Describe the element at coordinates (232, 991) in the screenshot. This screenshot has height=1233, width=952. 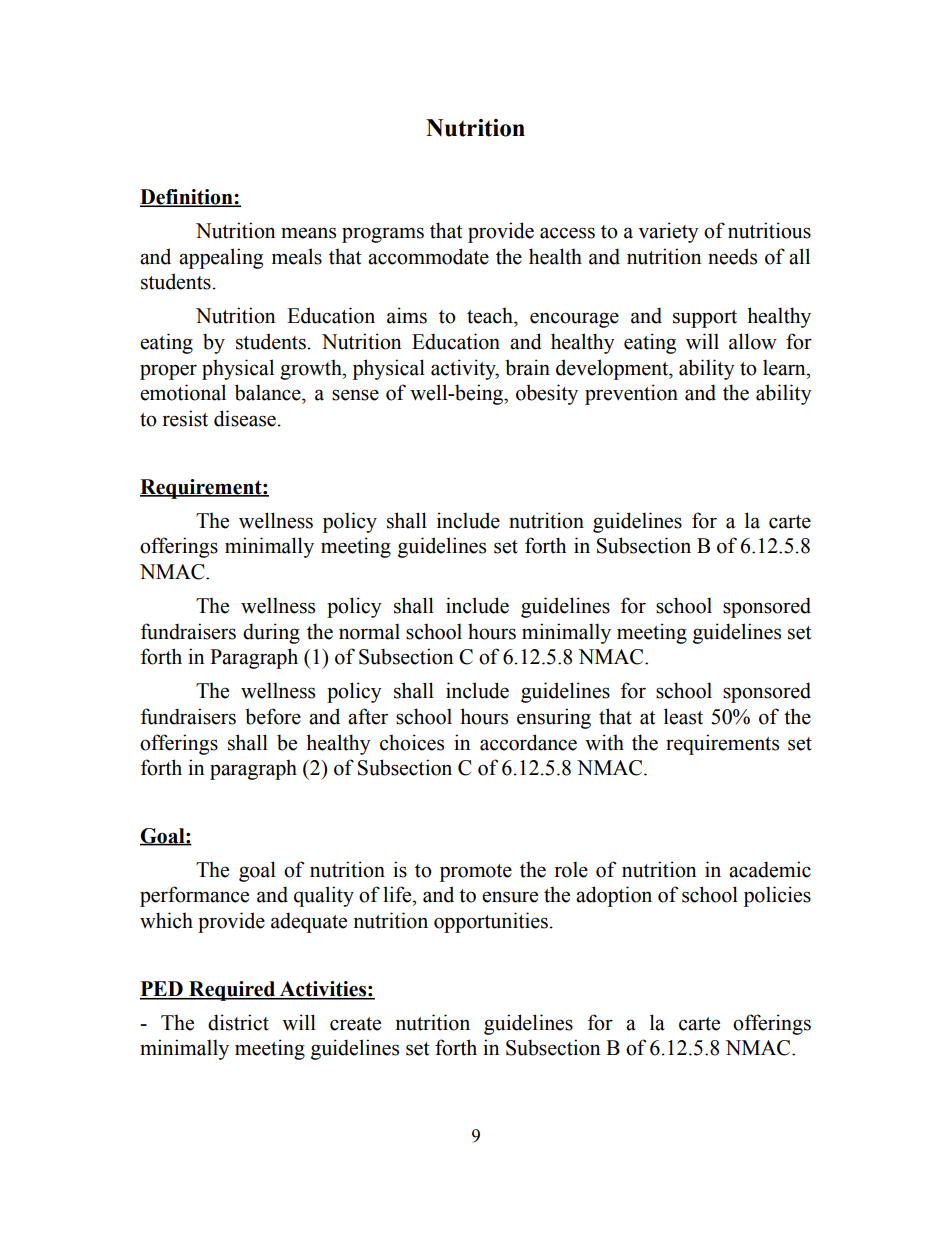
I see `Required` at that location.
